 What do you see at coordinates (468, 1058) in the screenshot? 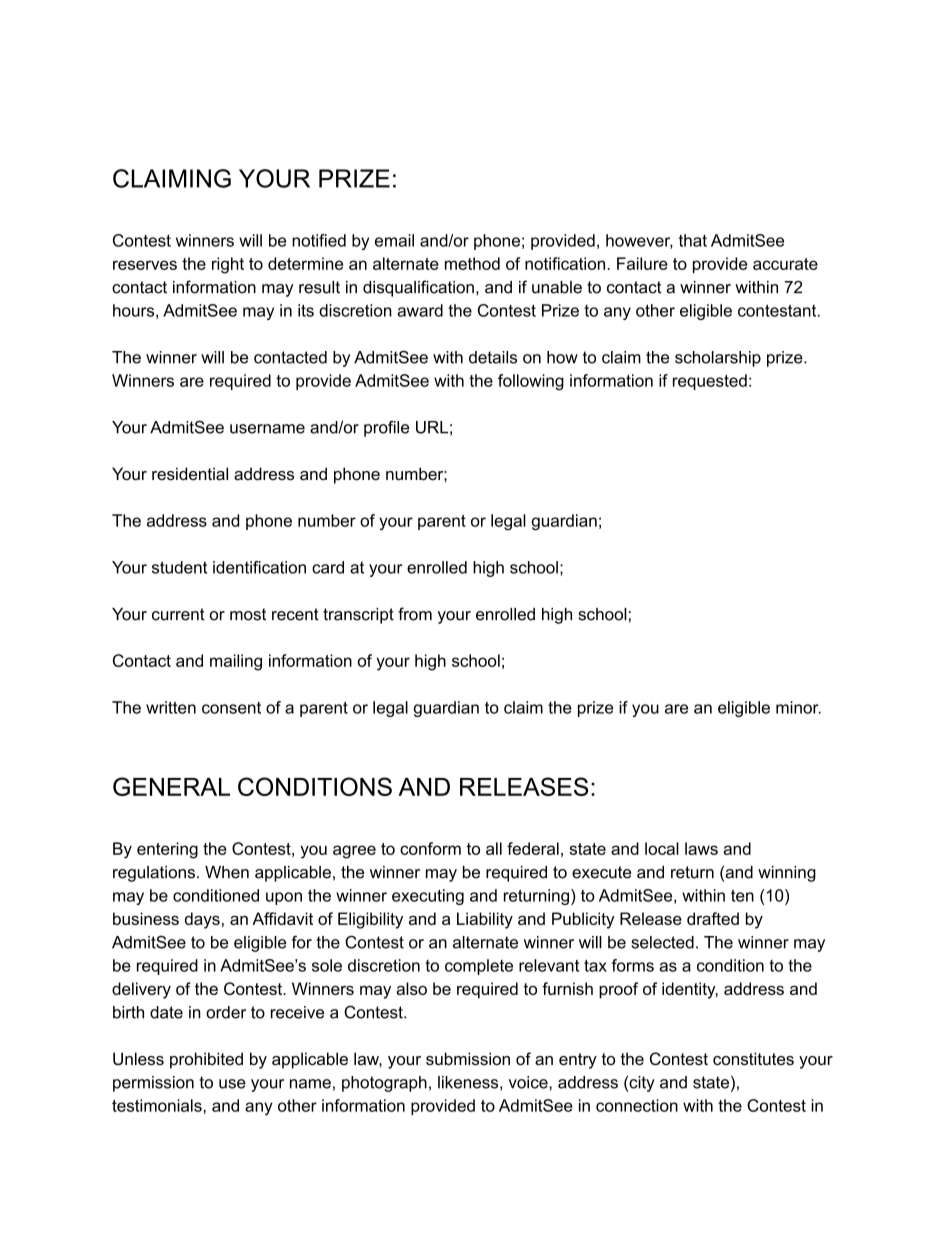
I see `submission` at bounding box center [468, 1058].
